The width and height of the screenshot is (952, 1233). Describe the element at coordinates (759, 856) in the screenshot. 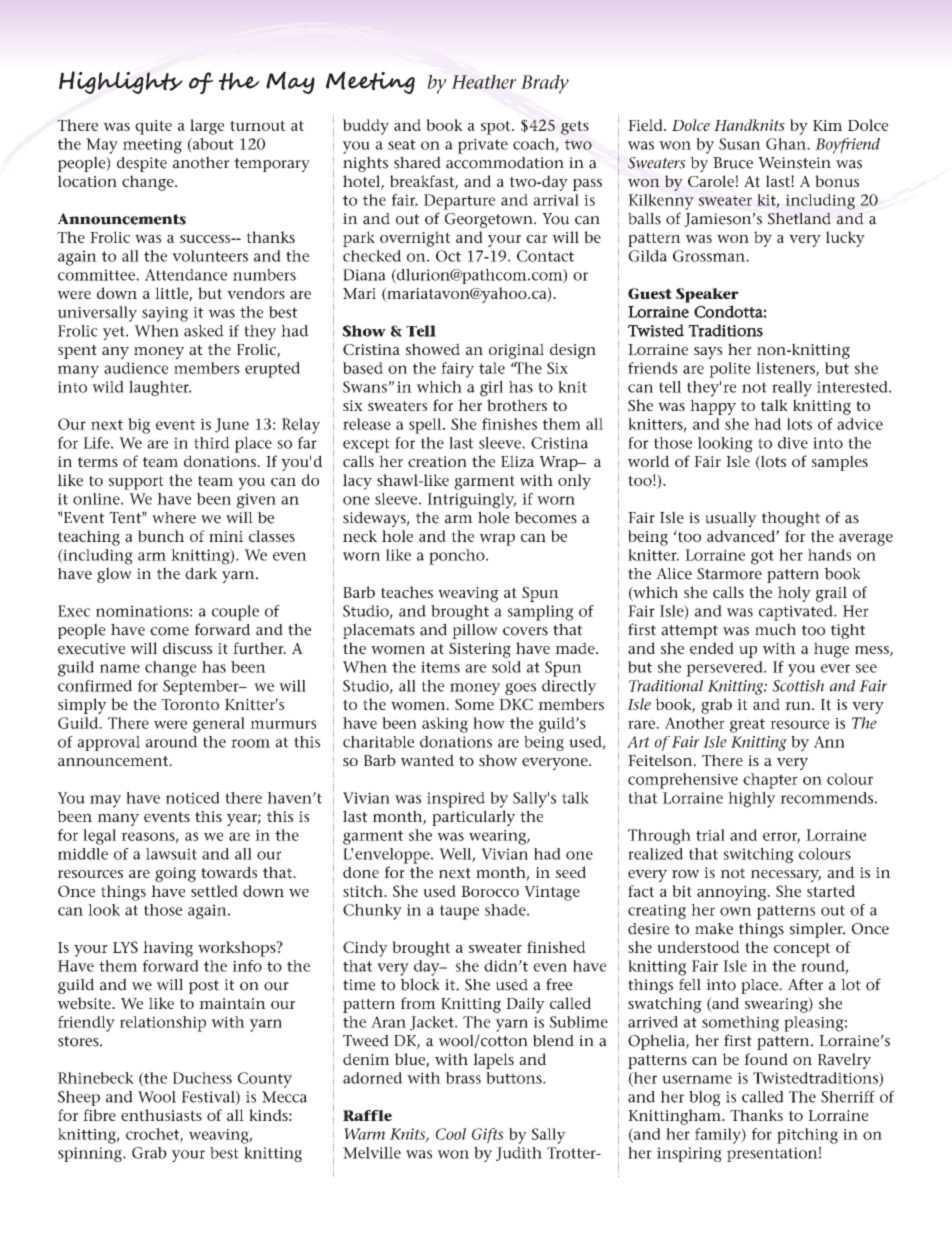

I see `switching` at that location.
